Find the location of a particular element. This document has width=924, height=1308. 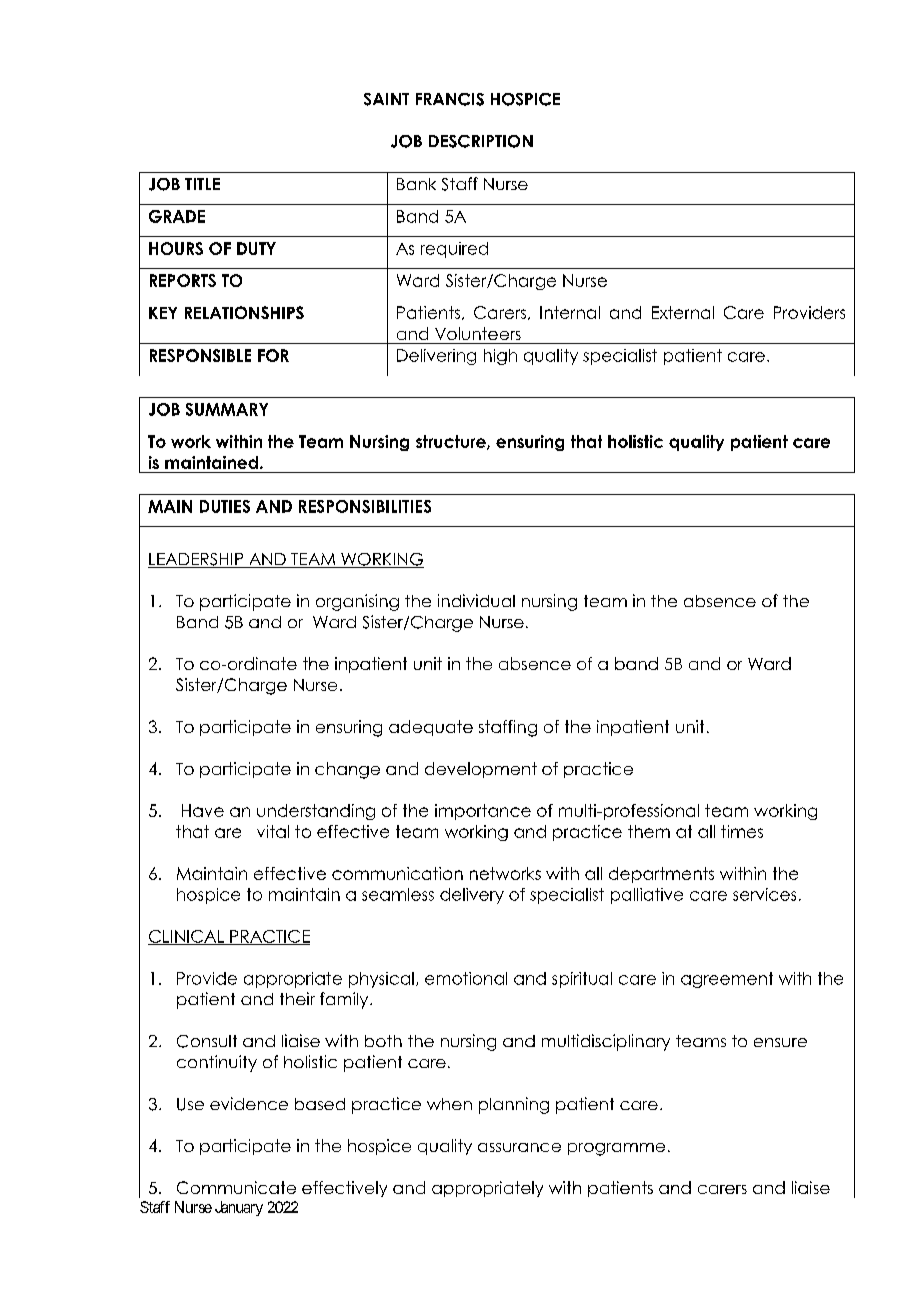

times is located at coordinates (742, 831).
